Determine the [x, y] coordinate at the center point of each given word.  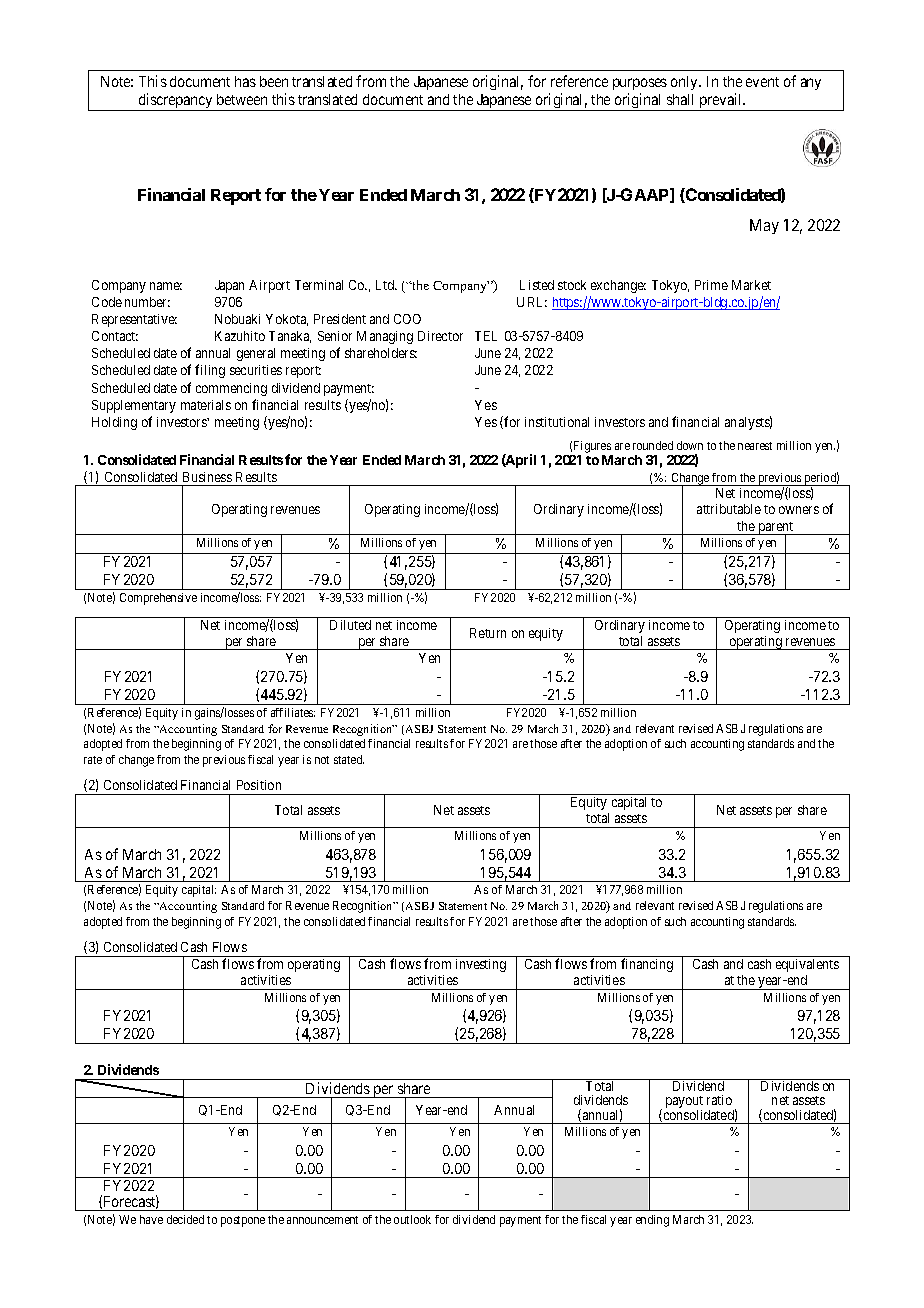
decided [185, 1219]
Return [488, 633]
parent [776, 529]
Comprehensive [158, 599]
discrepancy [176, 102]
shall [680, 99]
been [274, 81]
